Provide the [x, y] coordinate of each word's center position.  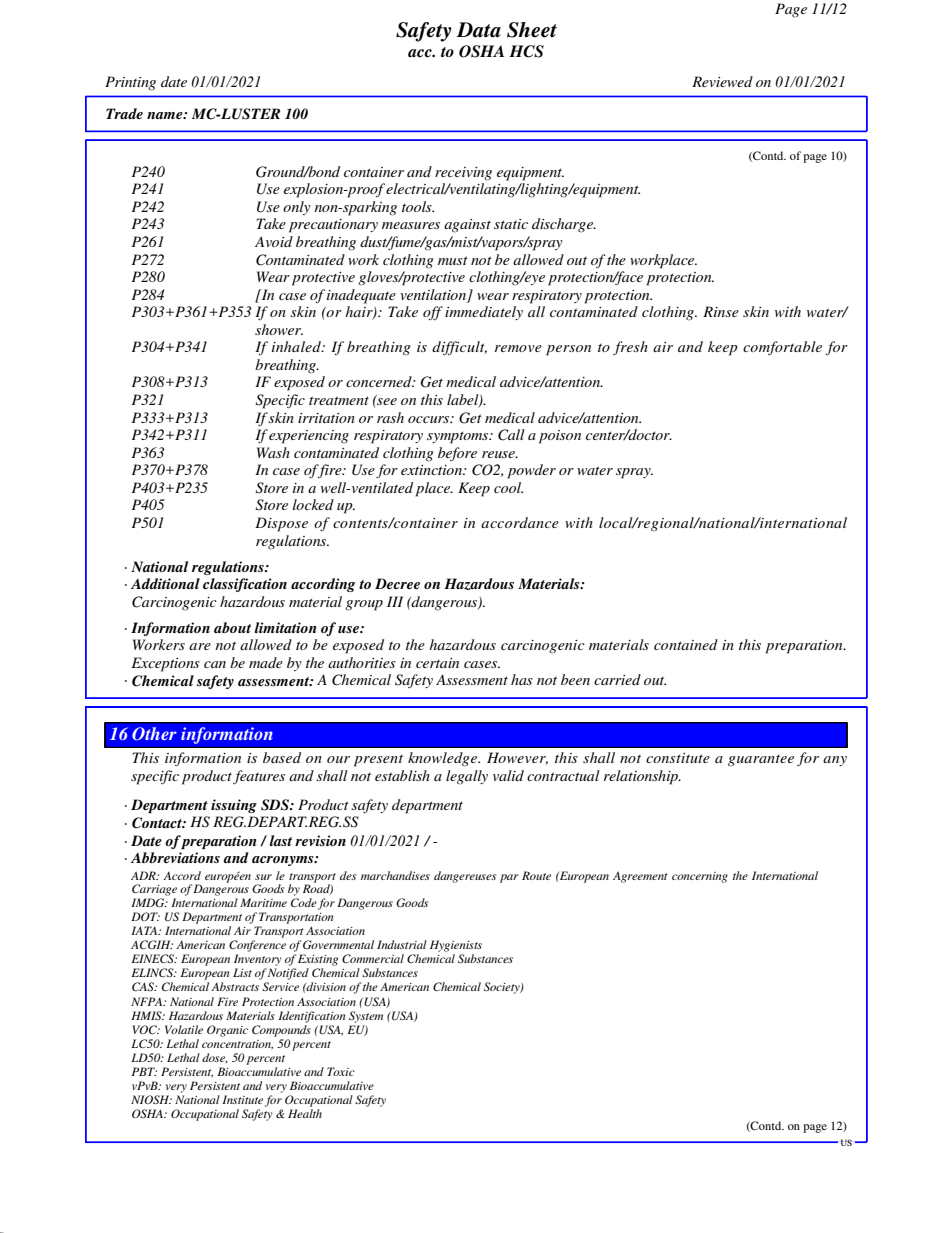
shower [279, 329]
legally [467, 777]
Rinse [721, 311]
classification [245, 585]
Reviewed [722, 81]
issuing [234, 806]
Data [479, 30]
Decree [397, 583]
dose [215, 1058]
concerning [700, 877]
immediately [484, 313]
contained [686, 644]
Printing [130, 83]
